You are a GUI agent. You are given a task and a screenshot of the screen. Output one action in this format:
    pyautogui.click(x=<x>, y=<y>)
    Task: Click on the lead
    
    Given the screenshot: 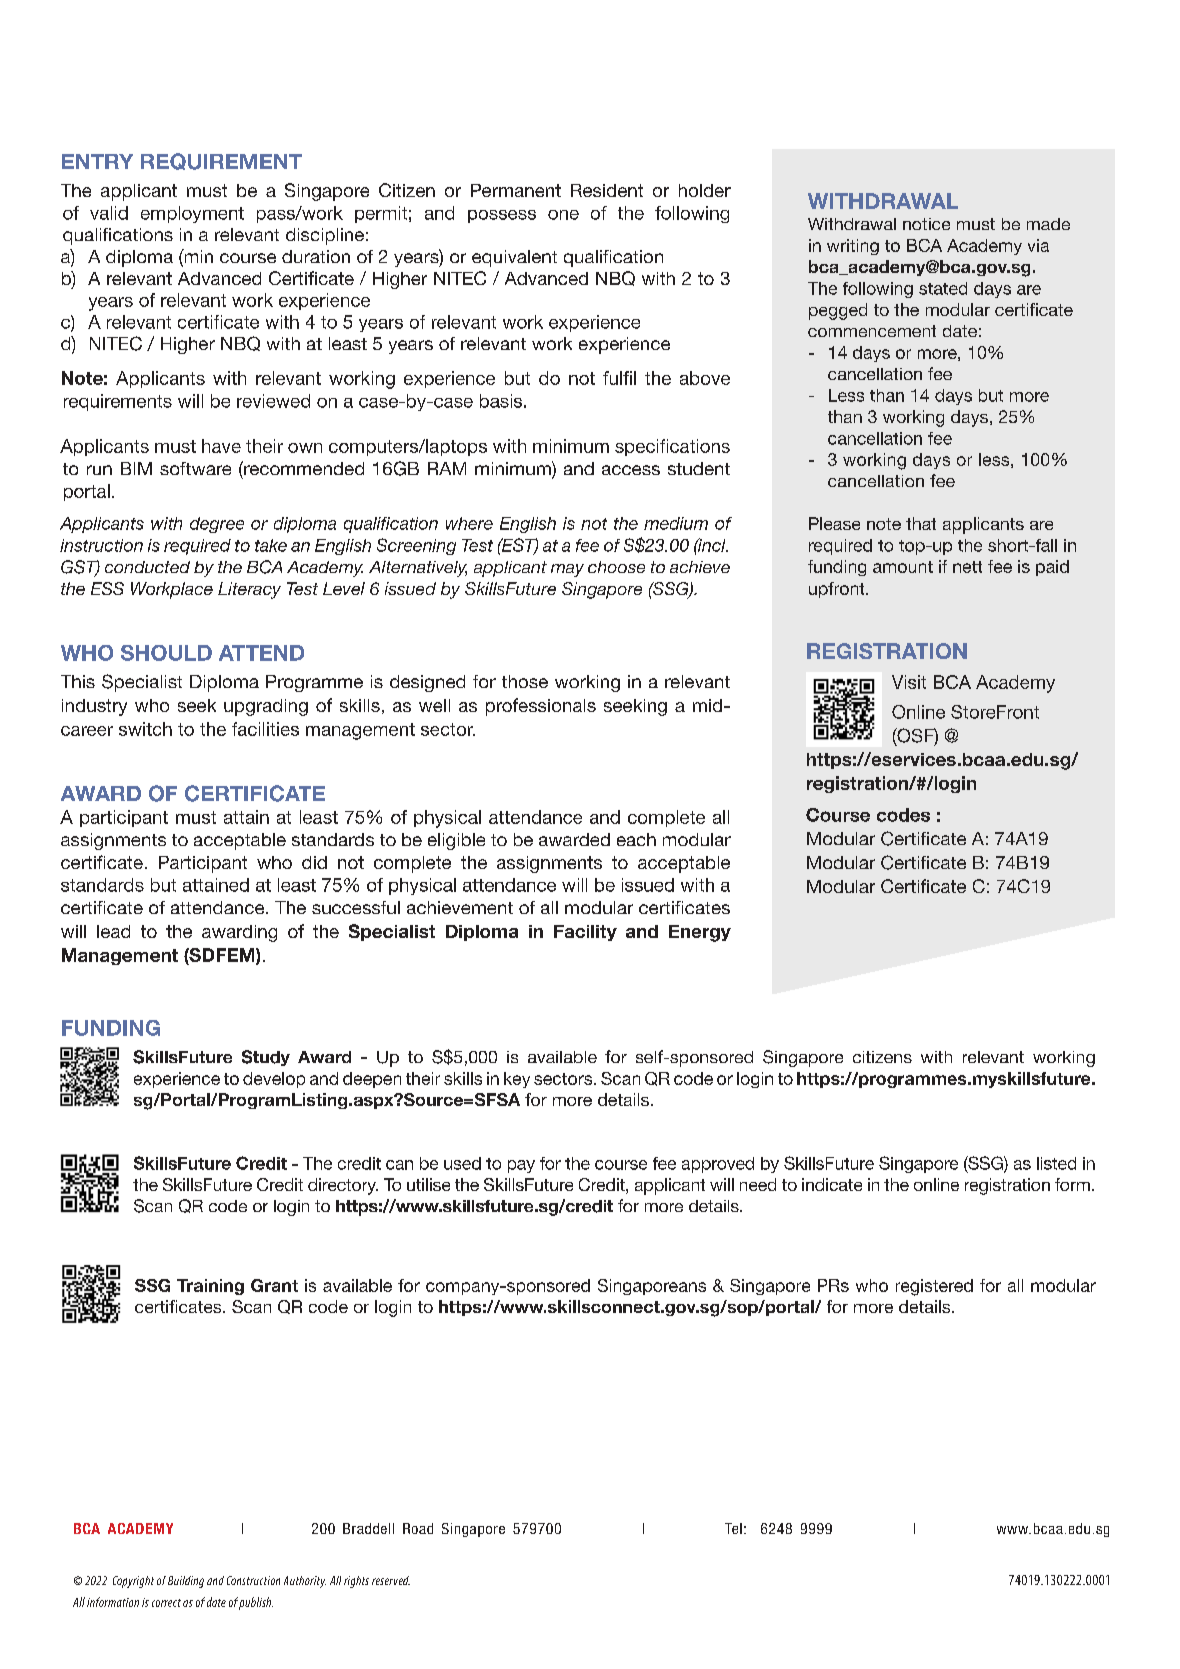 What is the action you would take?
    pyautogui.click(x=113, y=931)
